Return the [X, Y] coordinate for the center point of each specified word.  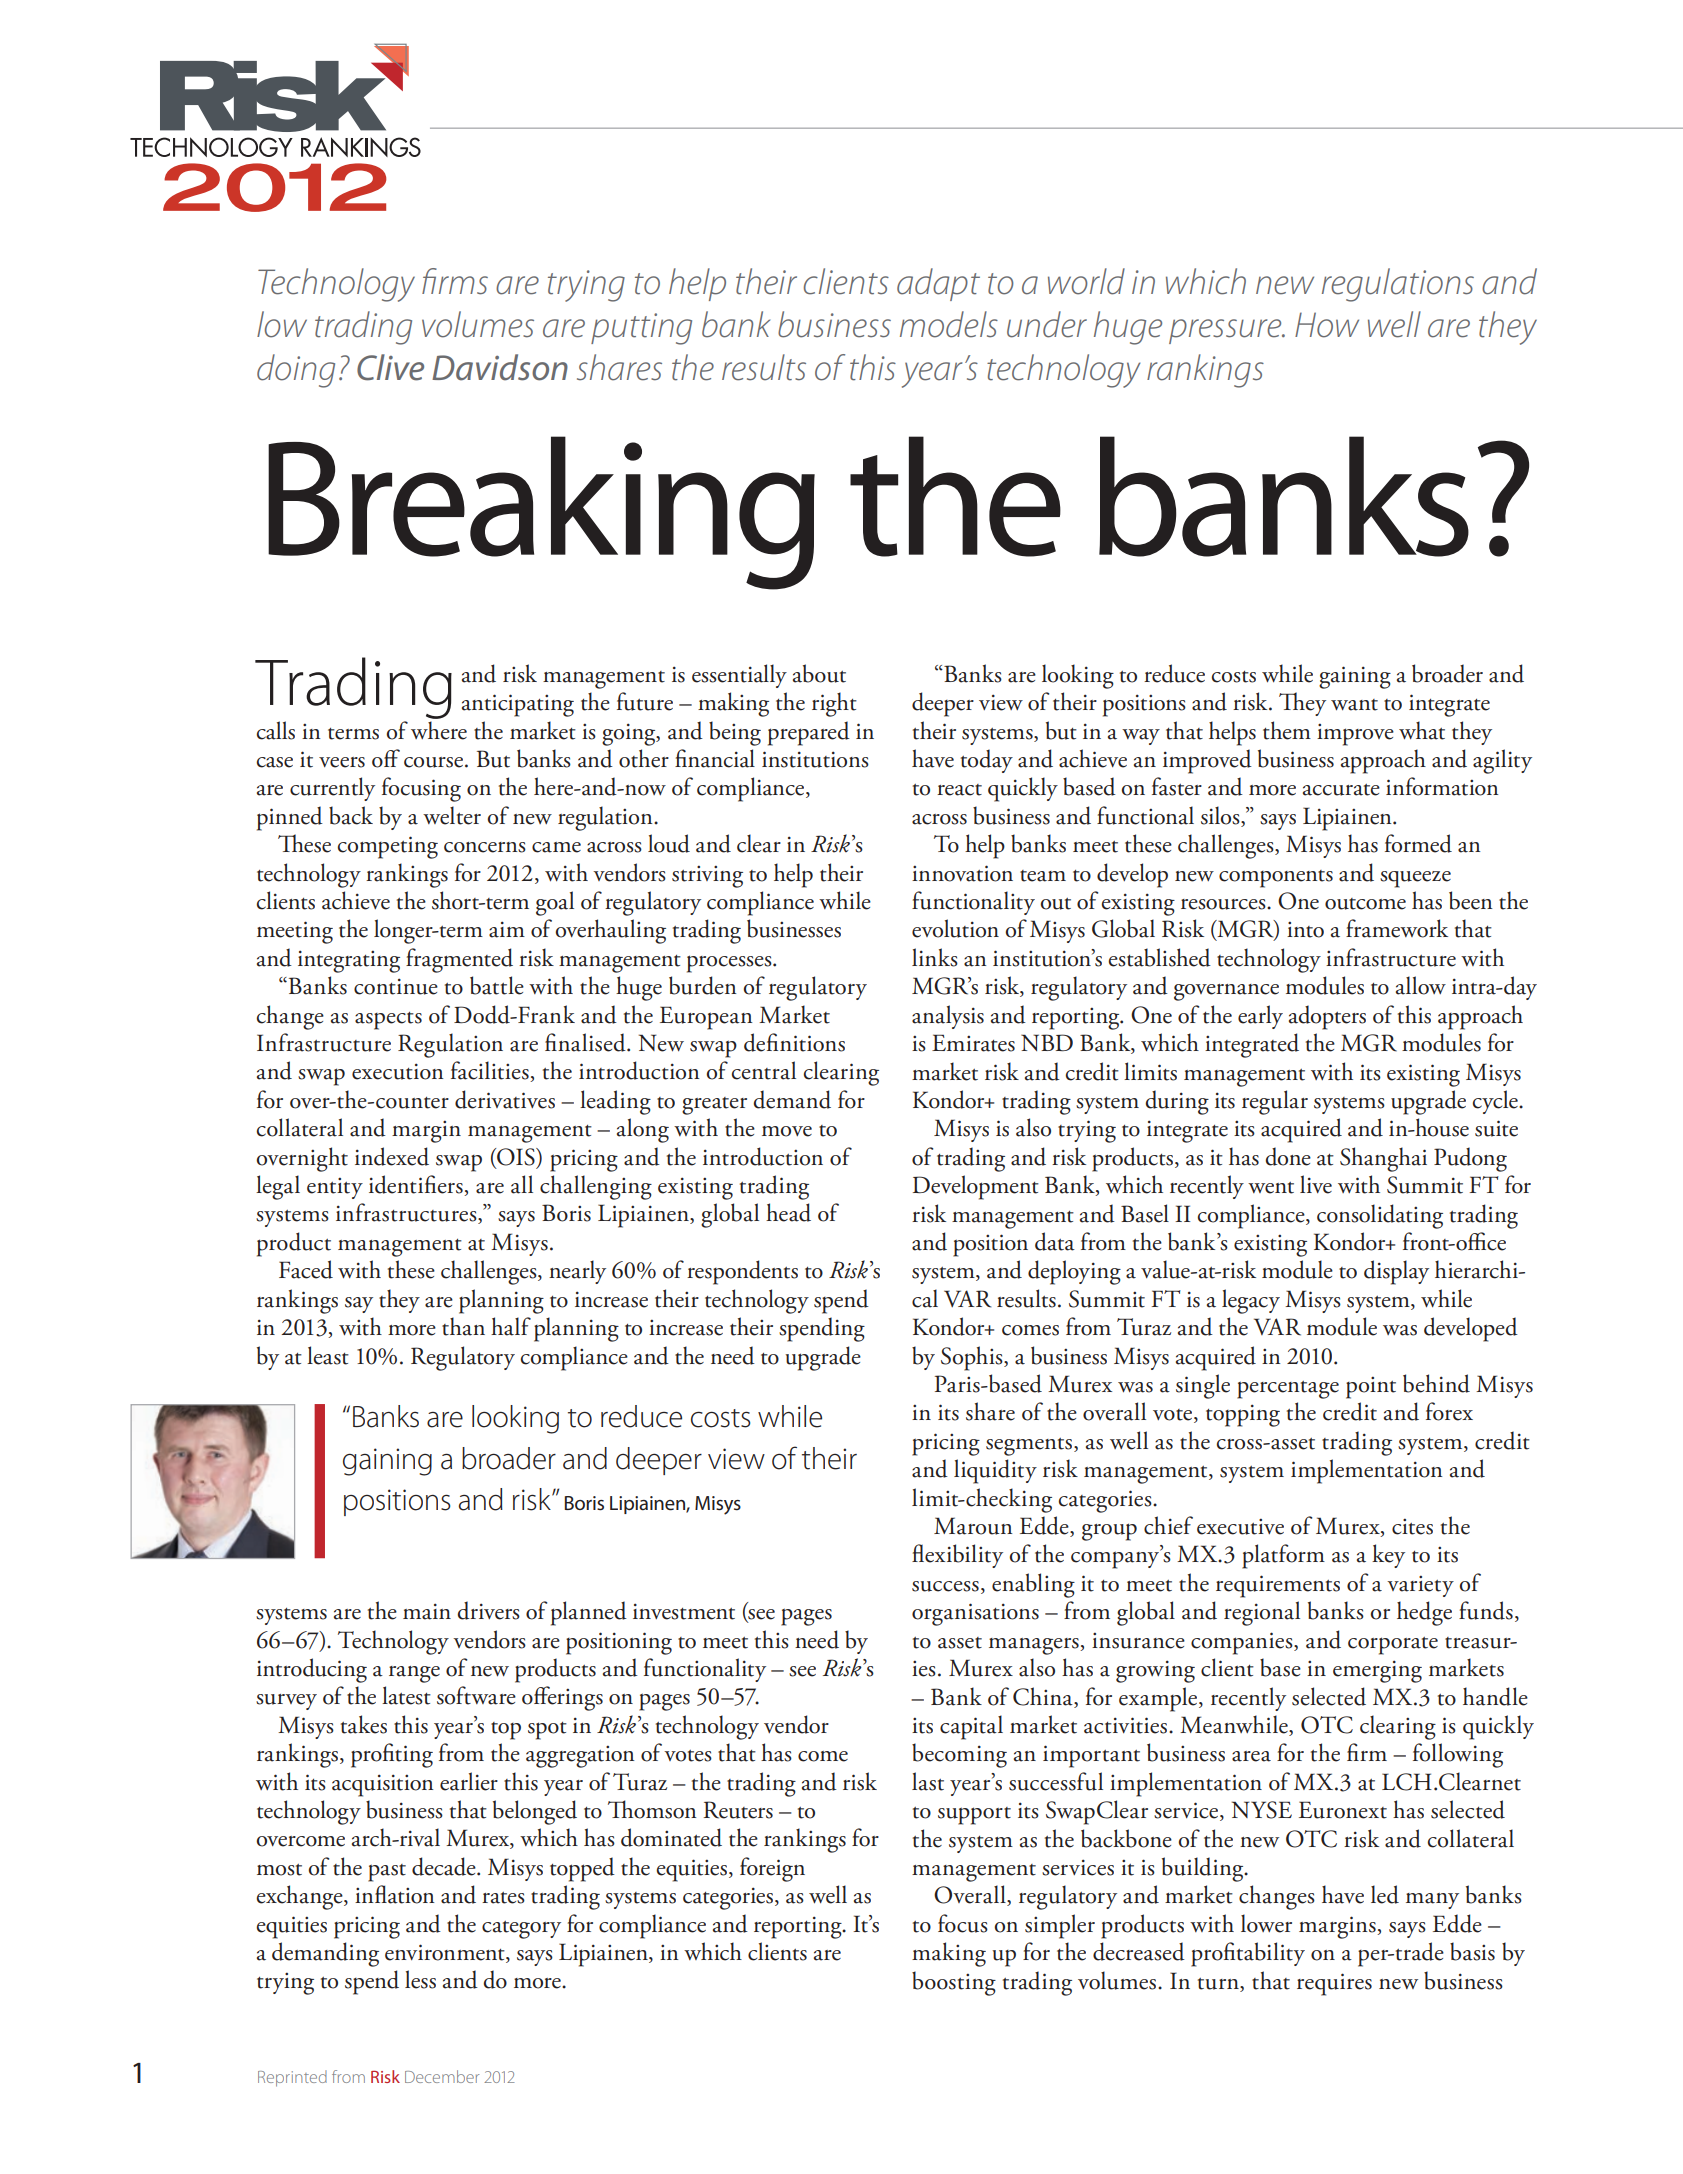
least [328, 1355]
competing [388, 847]
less [420, 1979]
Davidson [500, 367]
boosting [954, 1983]
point [1371, 1387]
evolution [955, 928]
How [1327, 325]
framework [1397, 928]
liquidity [995, 1471]
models [949, 324]
